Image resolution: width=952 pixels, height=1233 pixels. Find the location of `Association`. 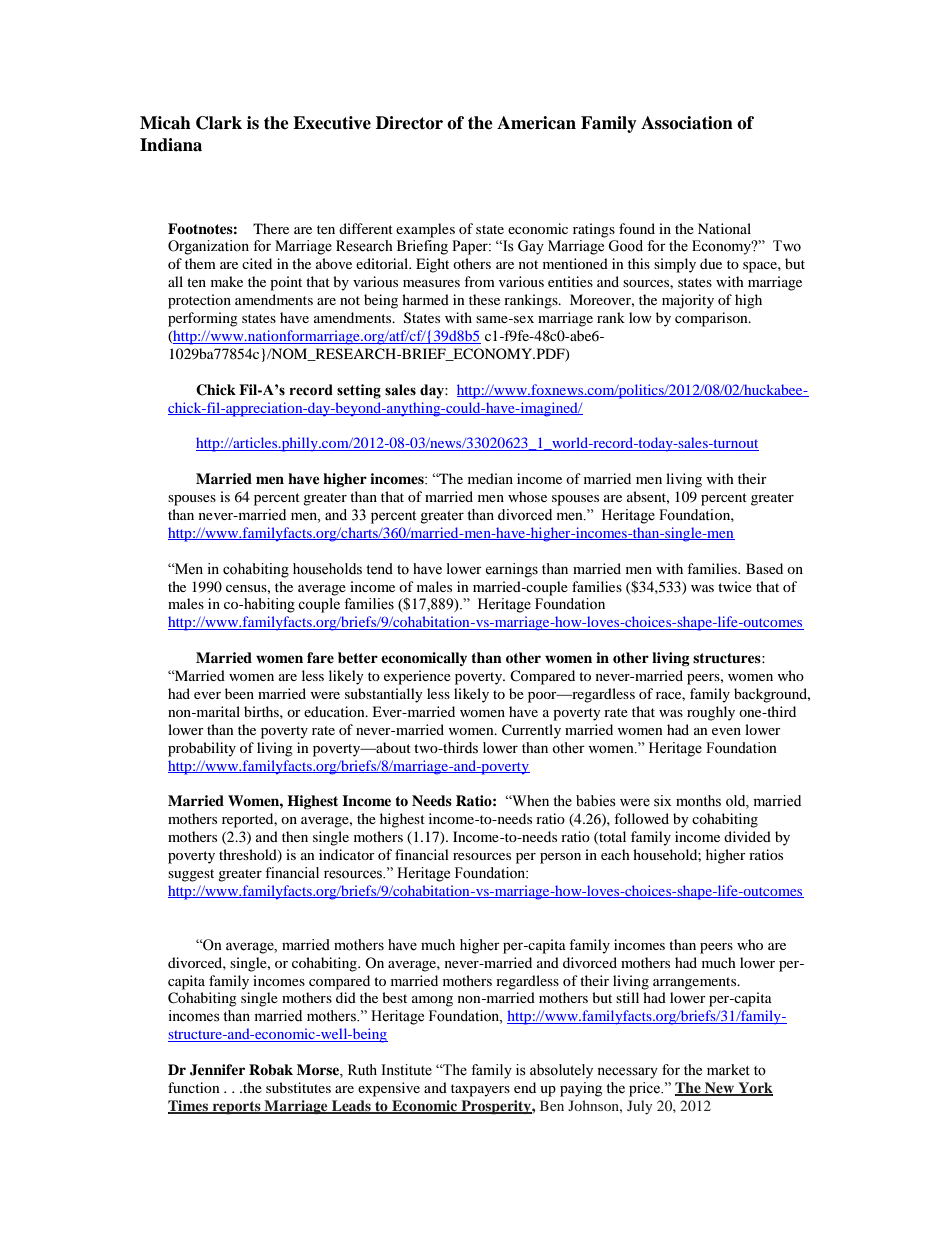

Association is located at coordinates (687, 123).
